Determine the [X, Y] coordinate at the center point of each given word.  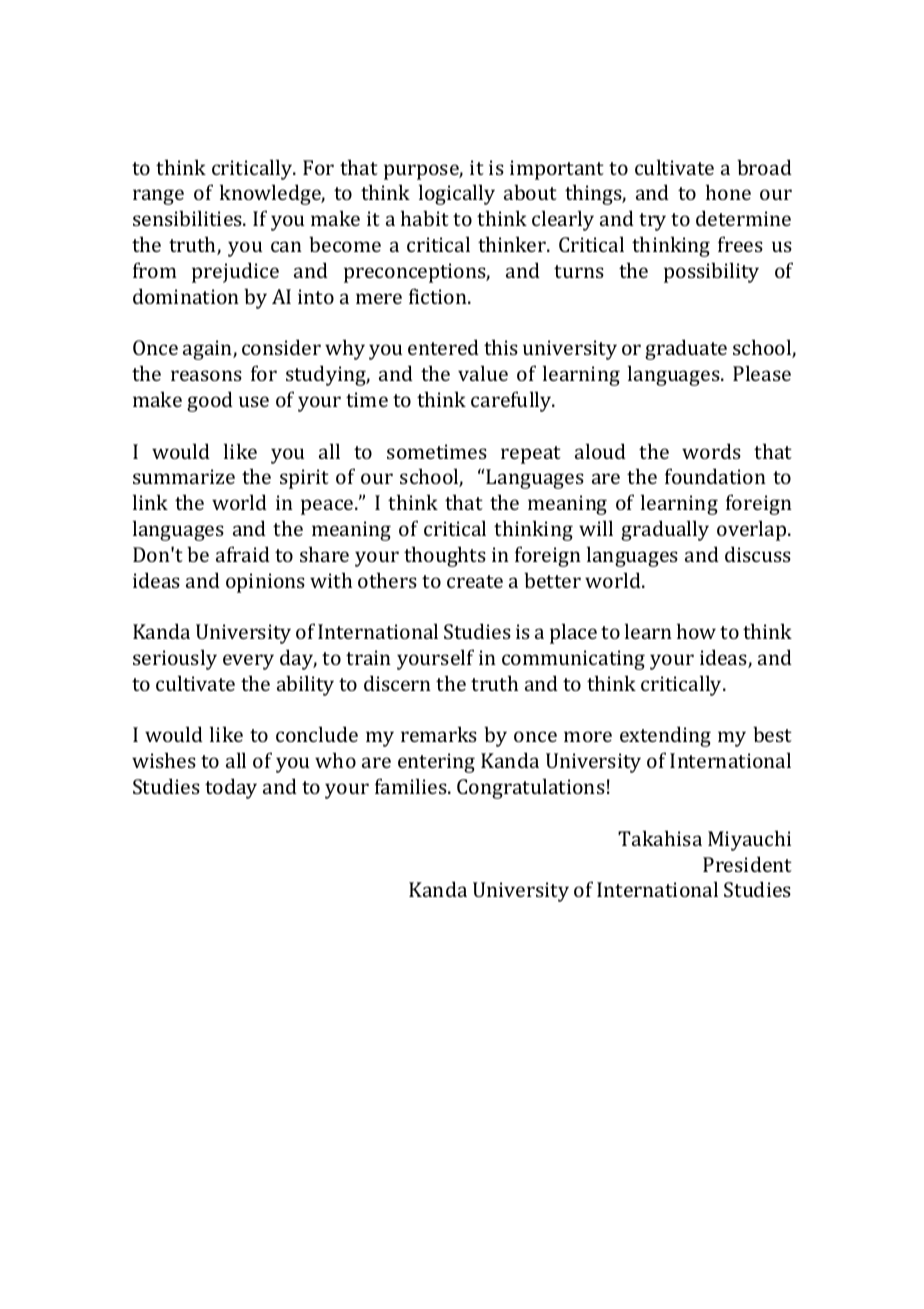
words [711, 451]
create [475, 581]
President [747, 864]
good [210, 401]
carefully [512, 401]
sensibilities [188, 218]
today [231, 788]
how [696, 631]
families [412, 786]
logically [457, 194]
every [248, 662]
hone [728, 192]
